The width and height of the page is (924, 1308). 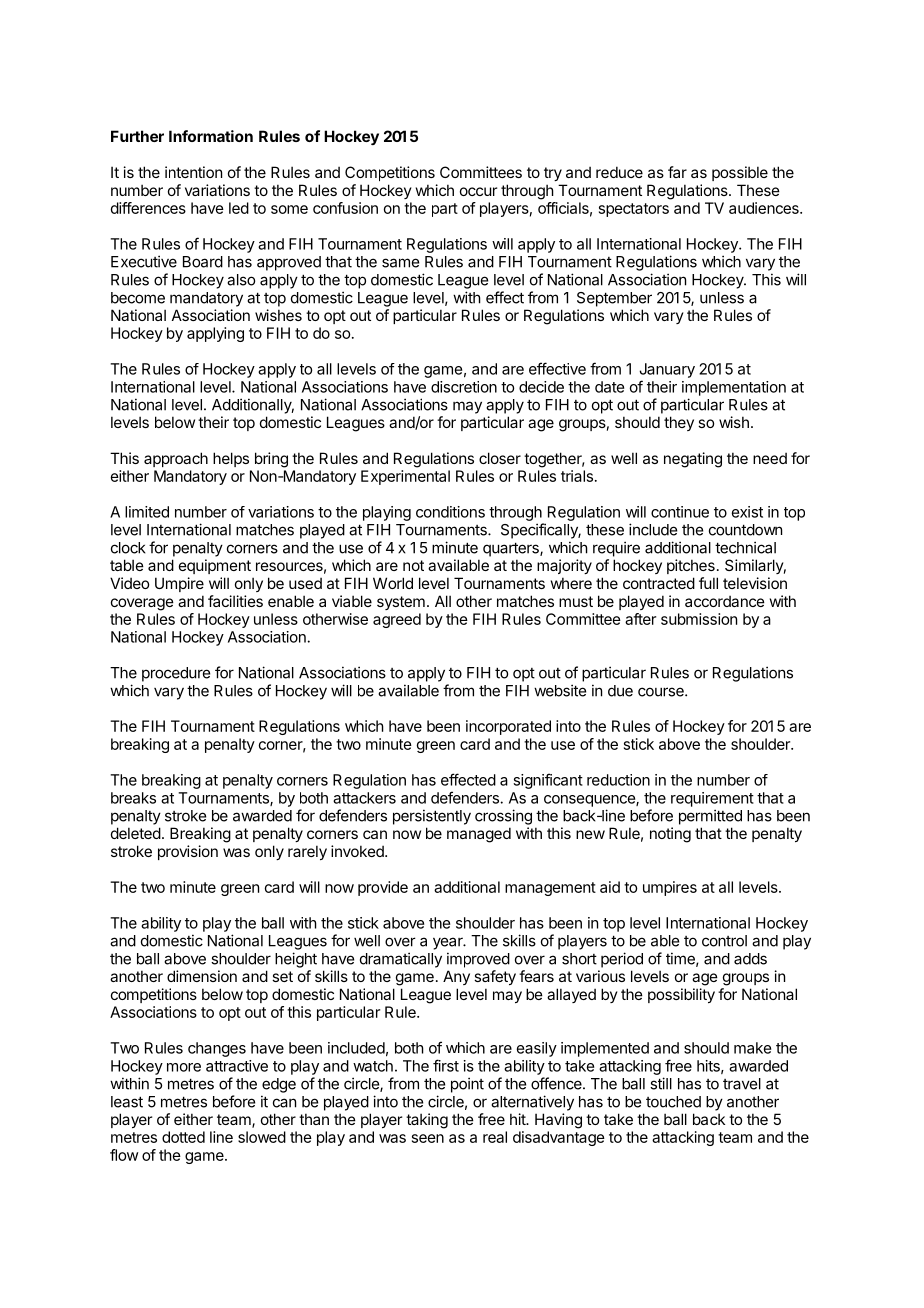 What do you see at coordinates (478, 191) in the page?
I see `occur` at bounding box center [478, 191].
